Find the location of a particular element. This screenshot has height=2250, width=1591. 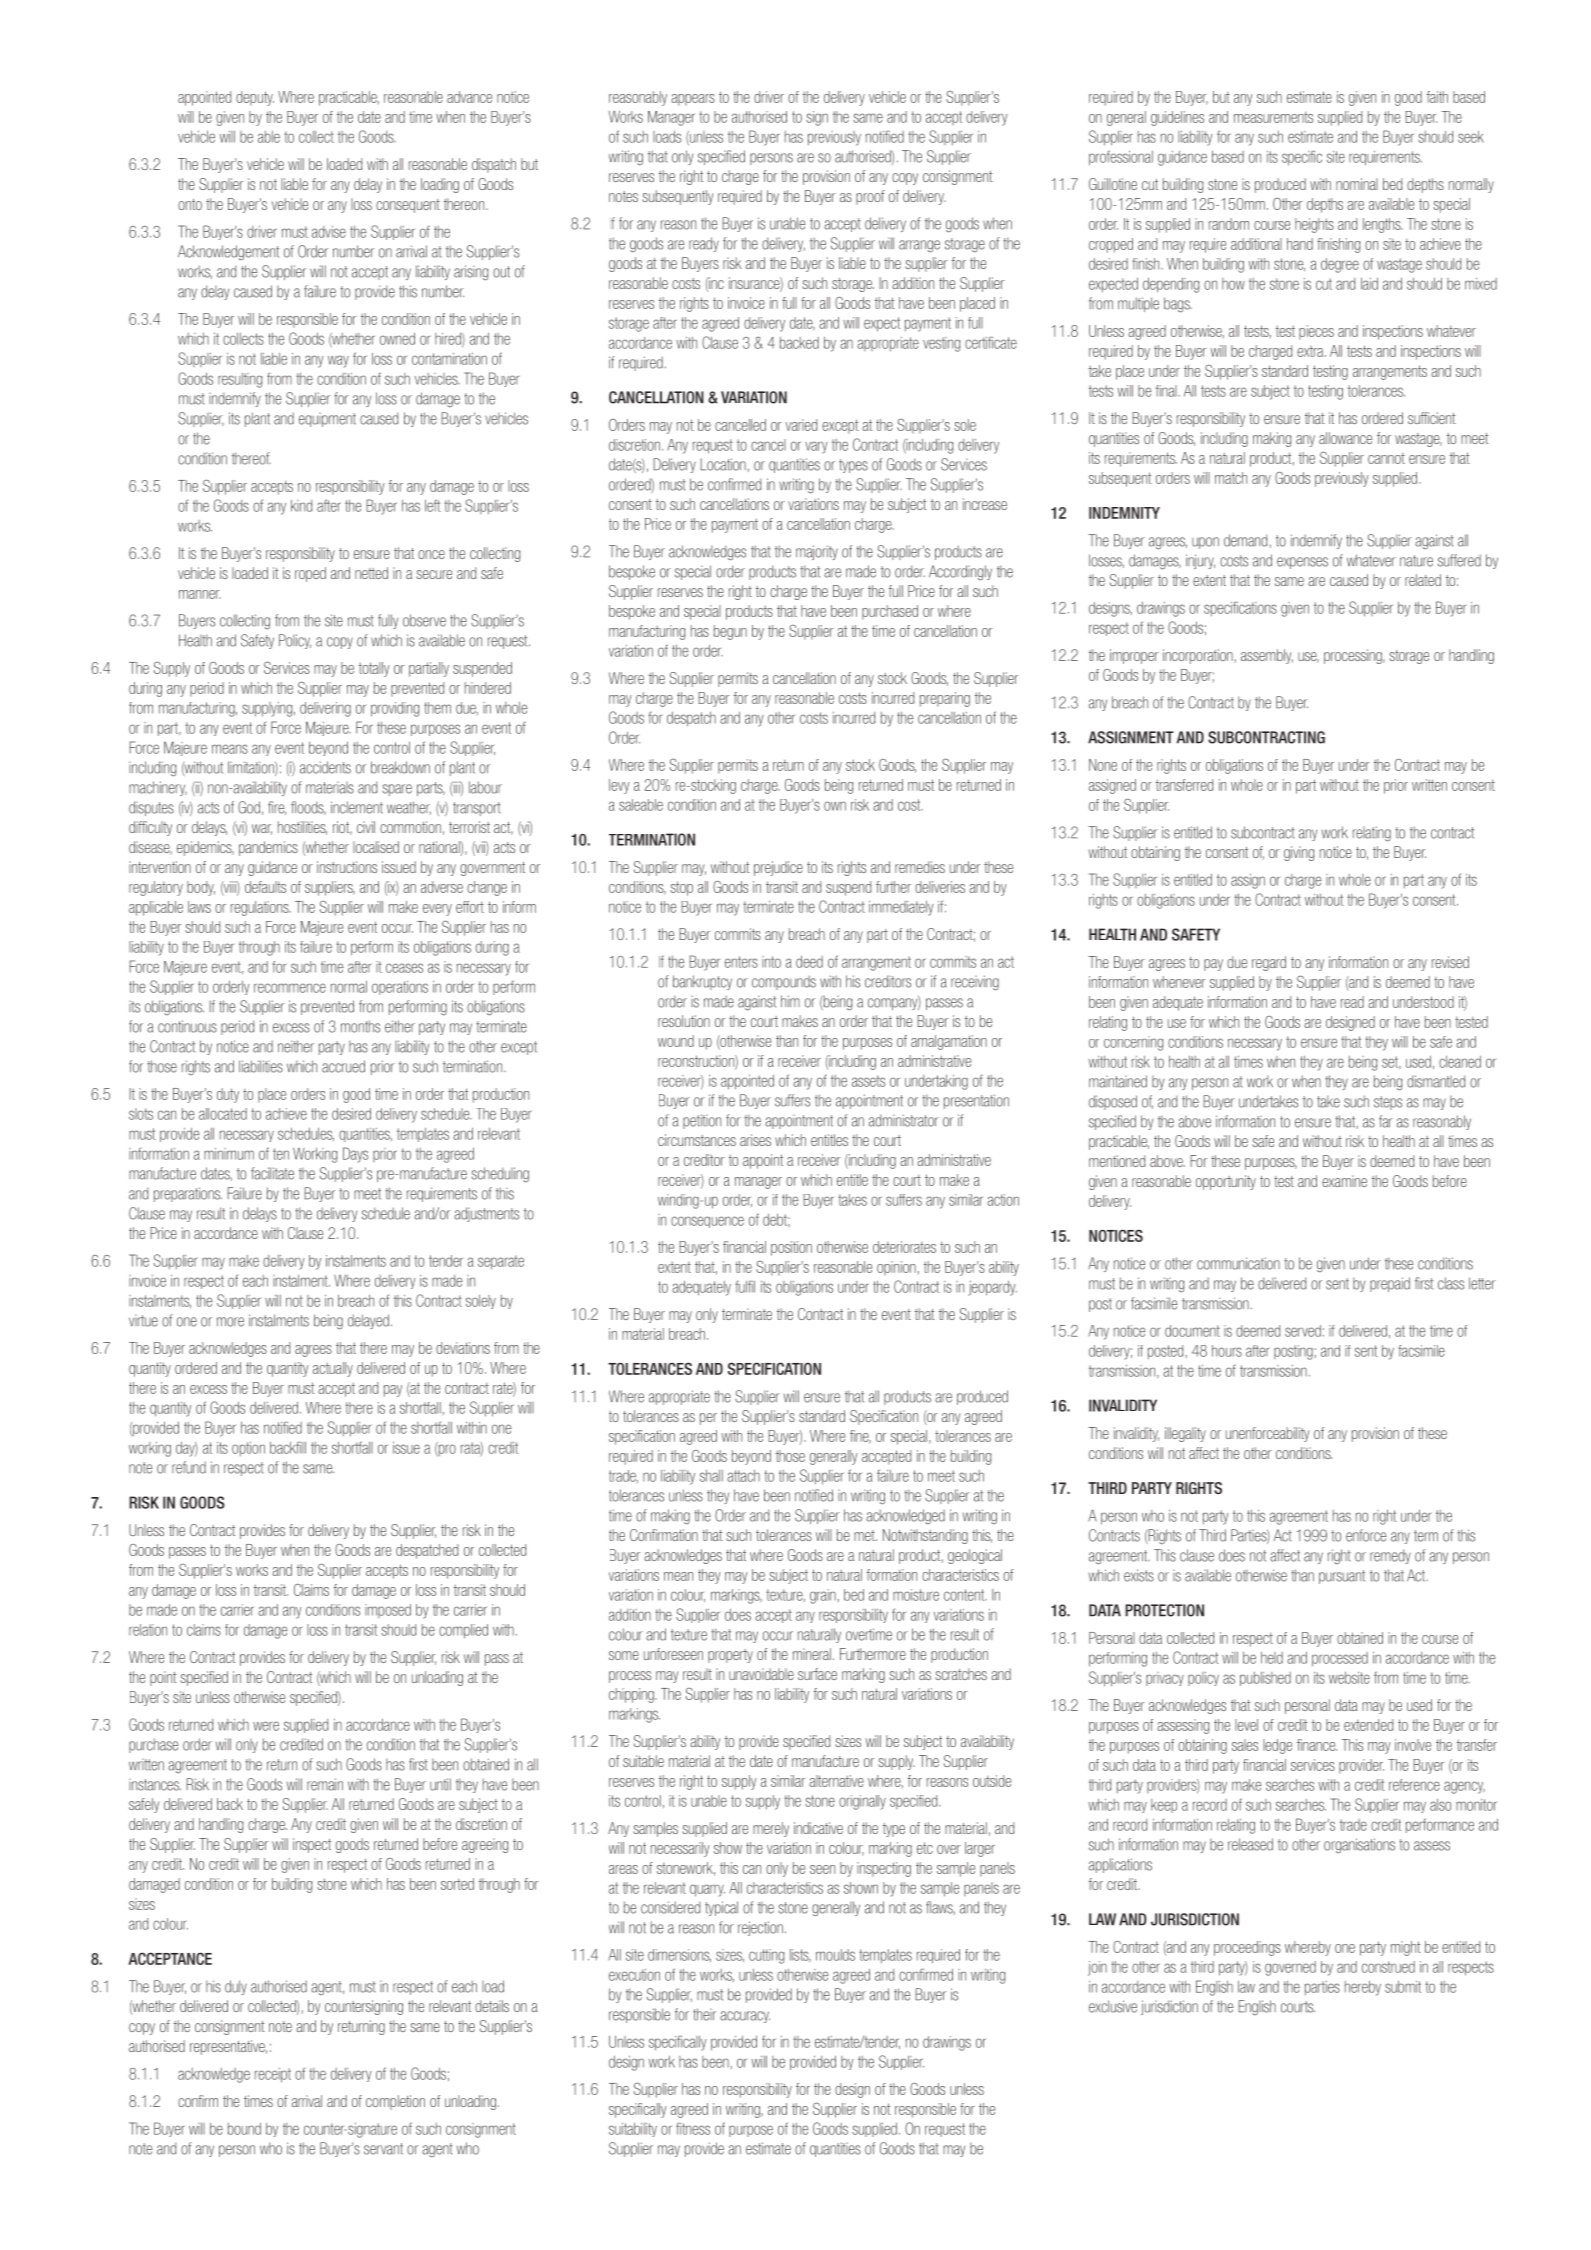

nominal is located at coordinates (1357, 184).
